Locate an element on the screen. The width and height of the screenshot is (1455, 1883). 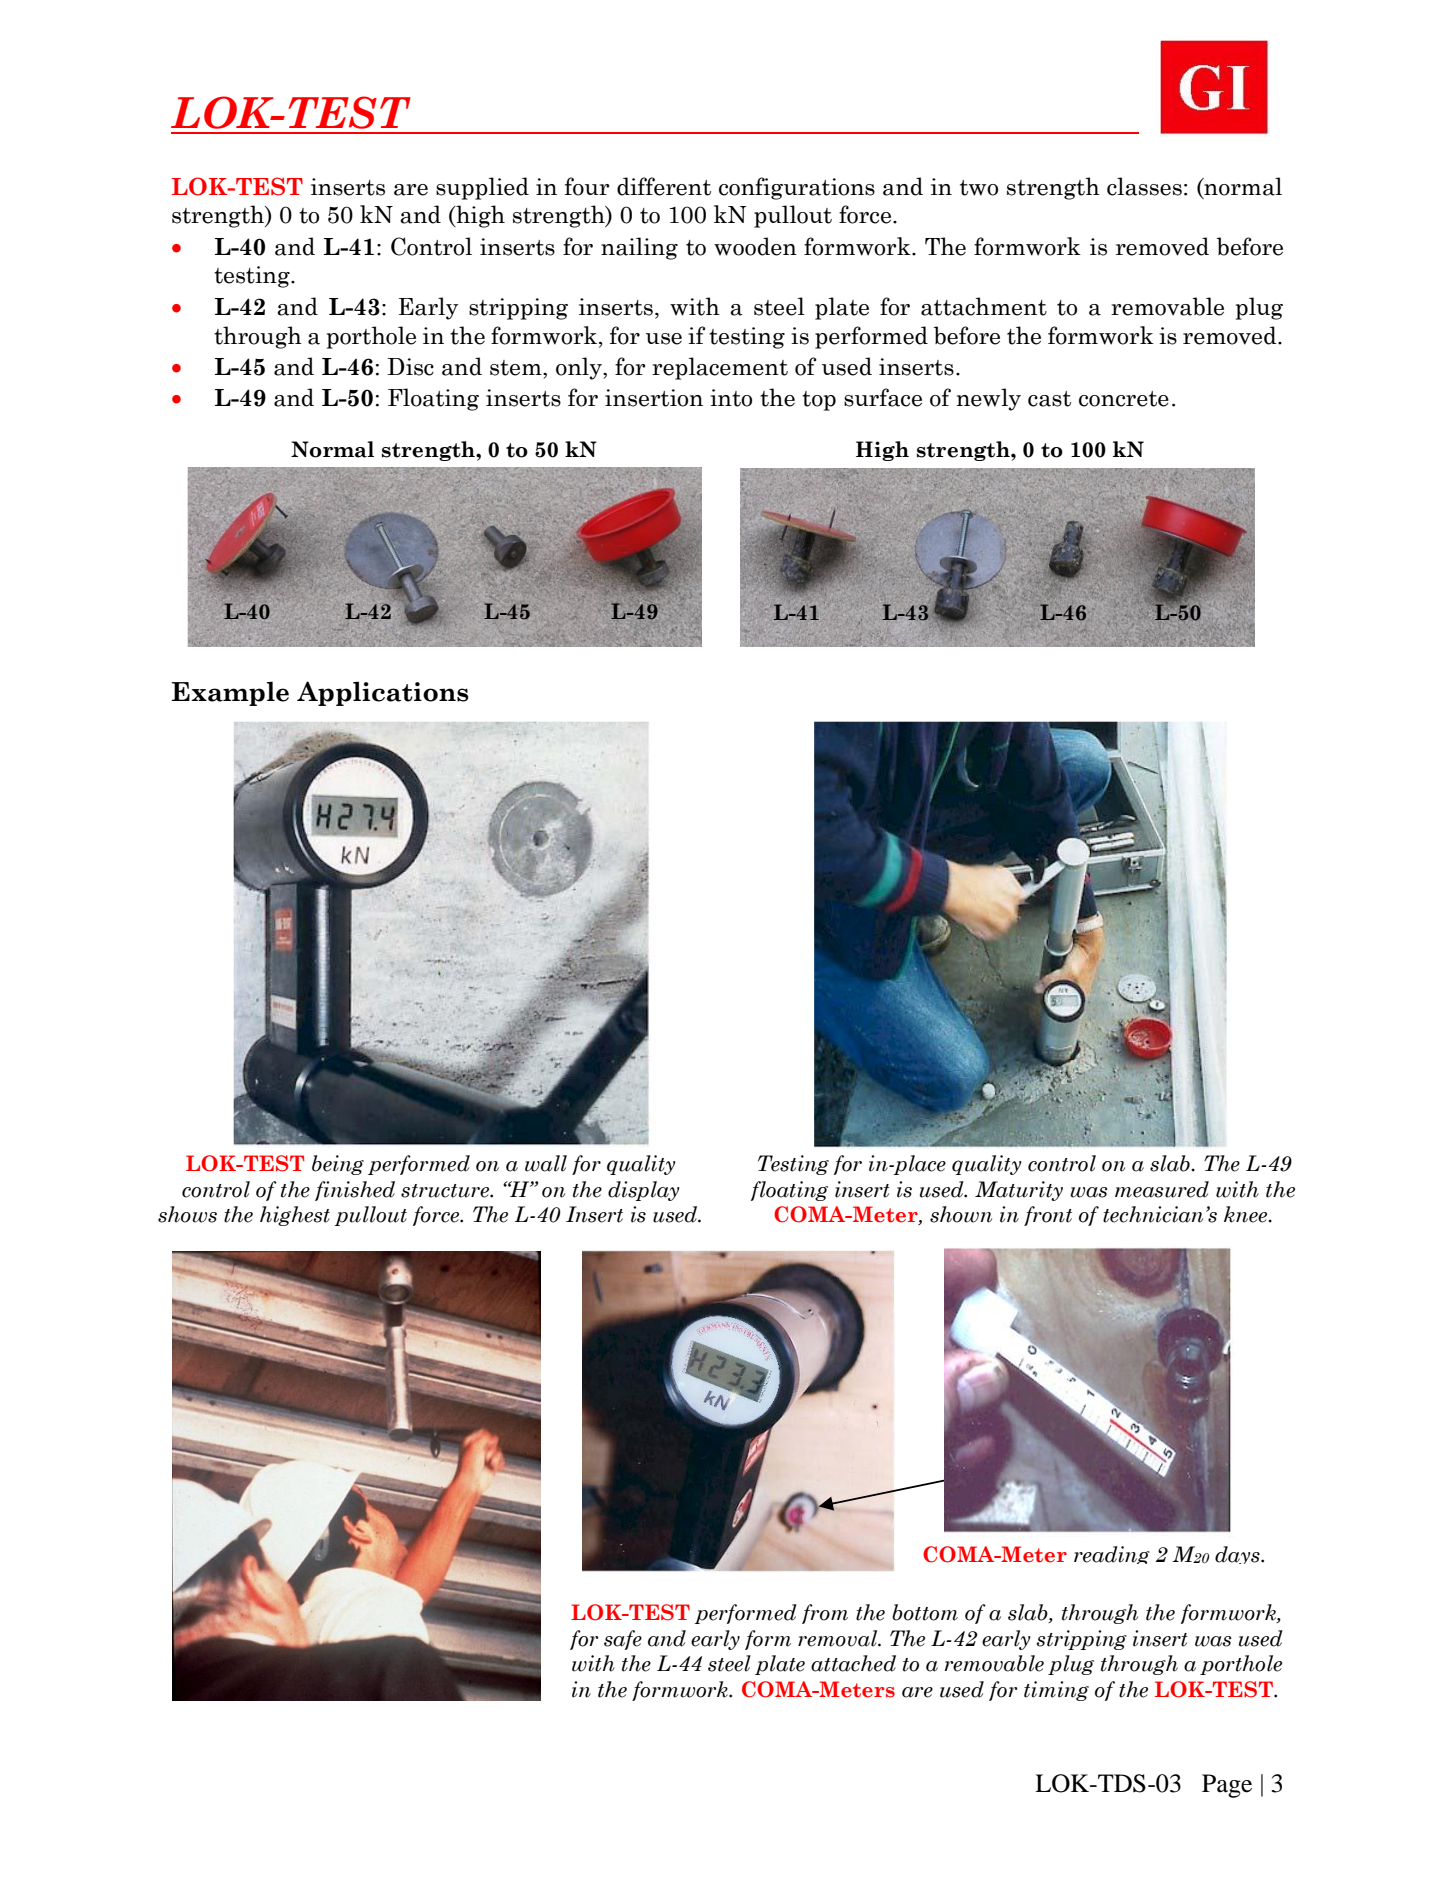
classes is located at coordinates (1144, 186).
